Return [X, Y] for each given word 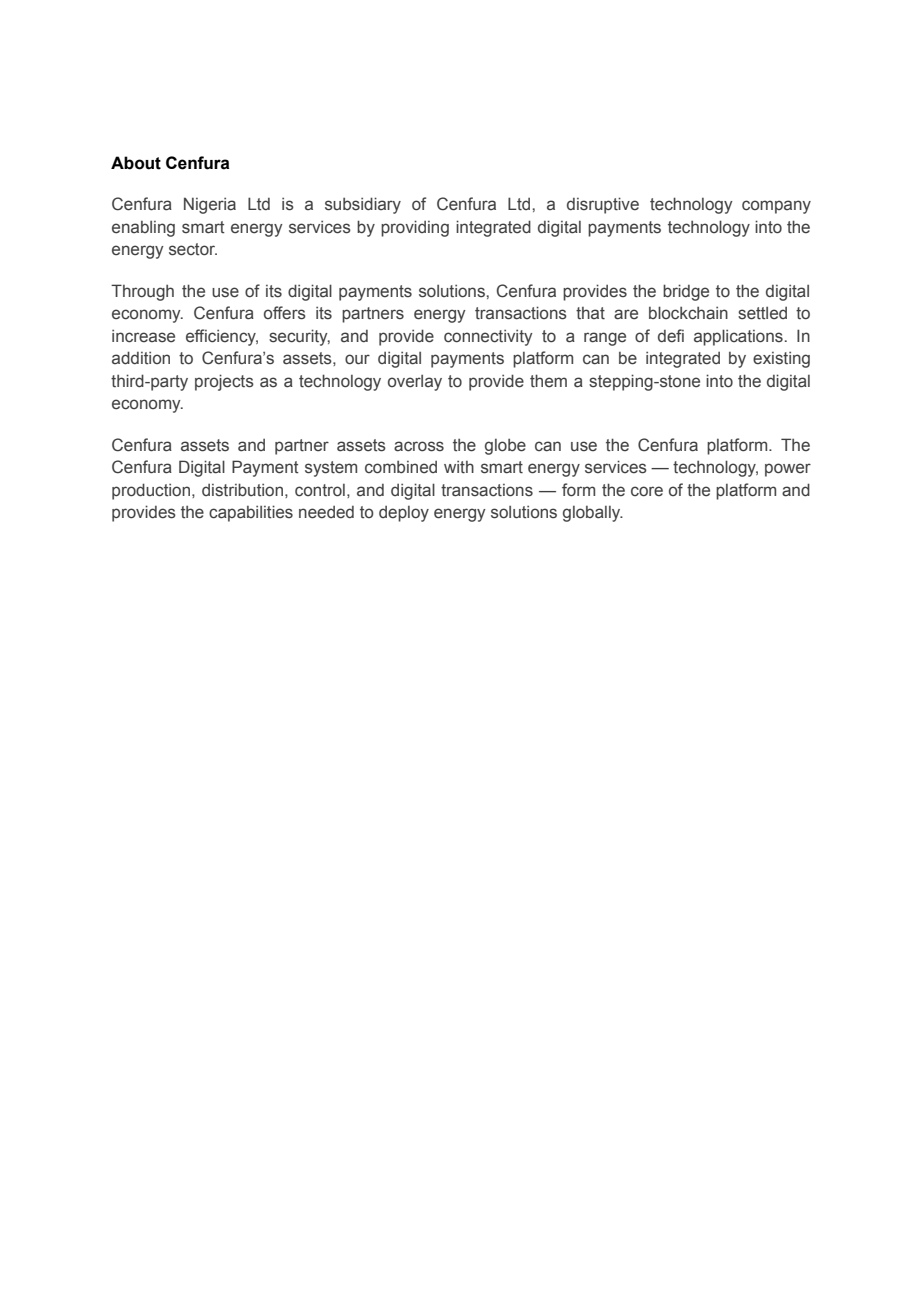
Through [142, 292]
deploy [404, 514]
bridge [686, 292]
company [776, 207]
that [590, 313]
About [136, 163]
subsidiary [363, 205]
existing [781, 359]
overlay [415, 383]
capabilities [251, 513]
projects [224, 382]
